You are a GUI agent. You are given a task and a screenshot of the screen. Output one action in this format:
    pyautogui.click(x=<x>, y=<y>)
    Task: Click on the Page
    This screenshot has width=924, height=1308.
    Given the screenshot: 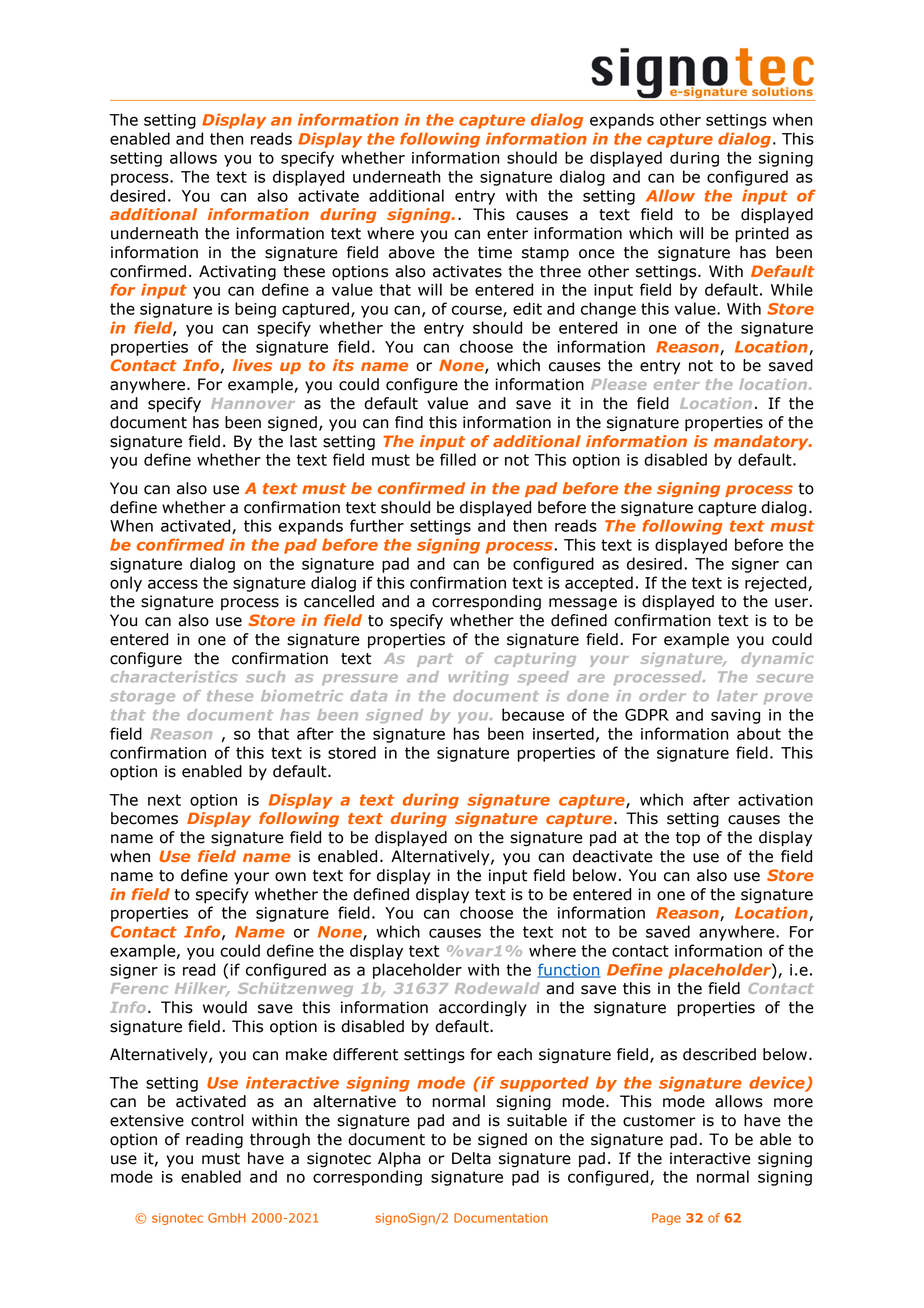 What is the action you would take?
    pyautogui.click(x=666, y=1219)
